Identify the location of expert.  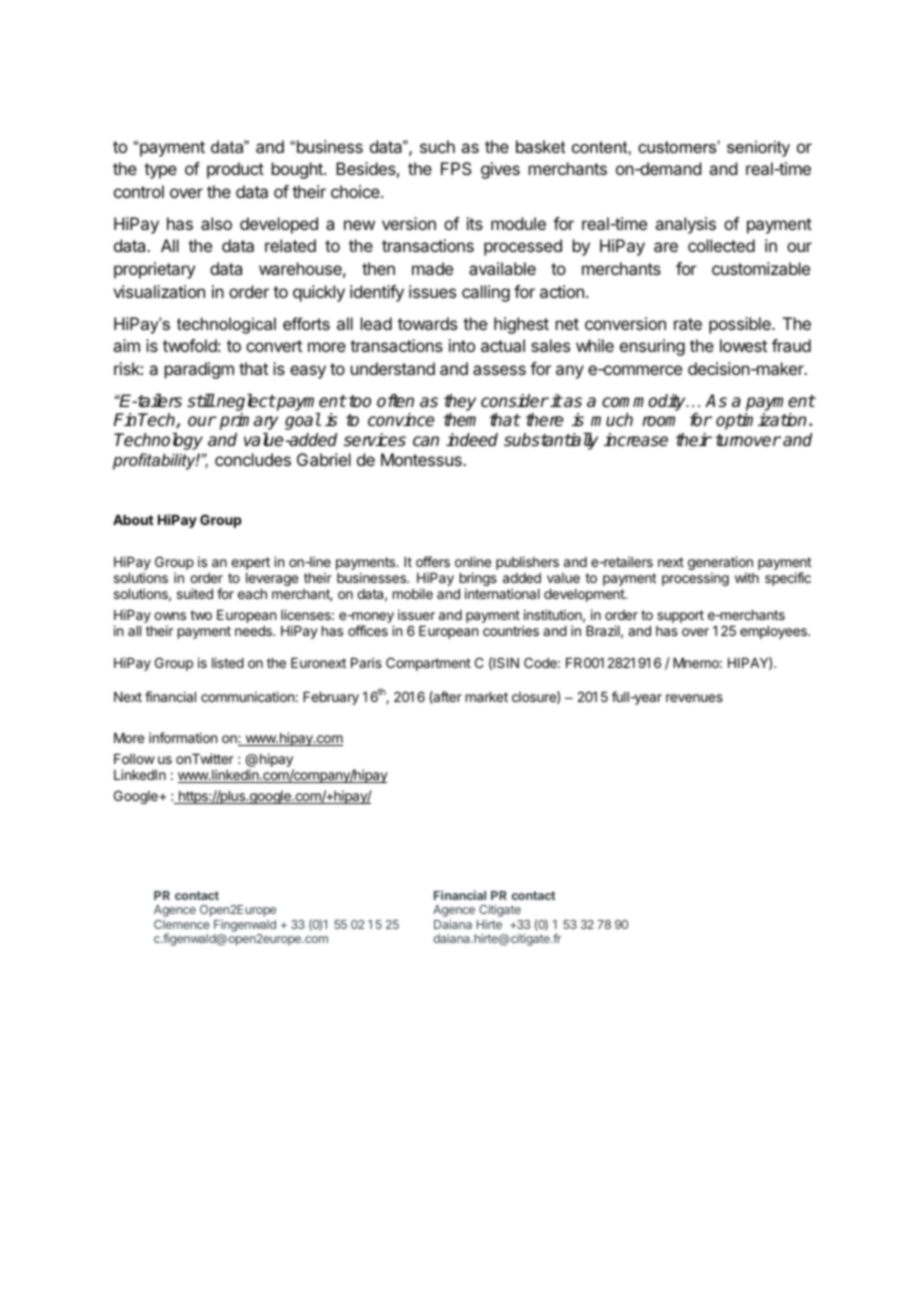
(250, 563).
